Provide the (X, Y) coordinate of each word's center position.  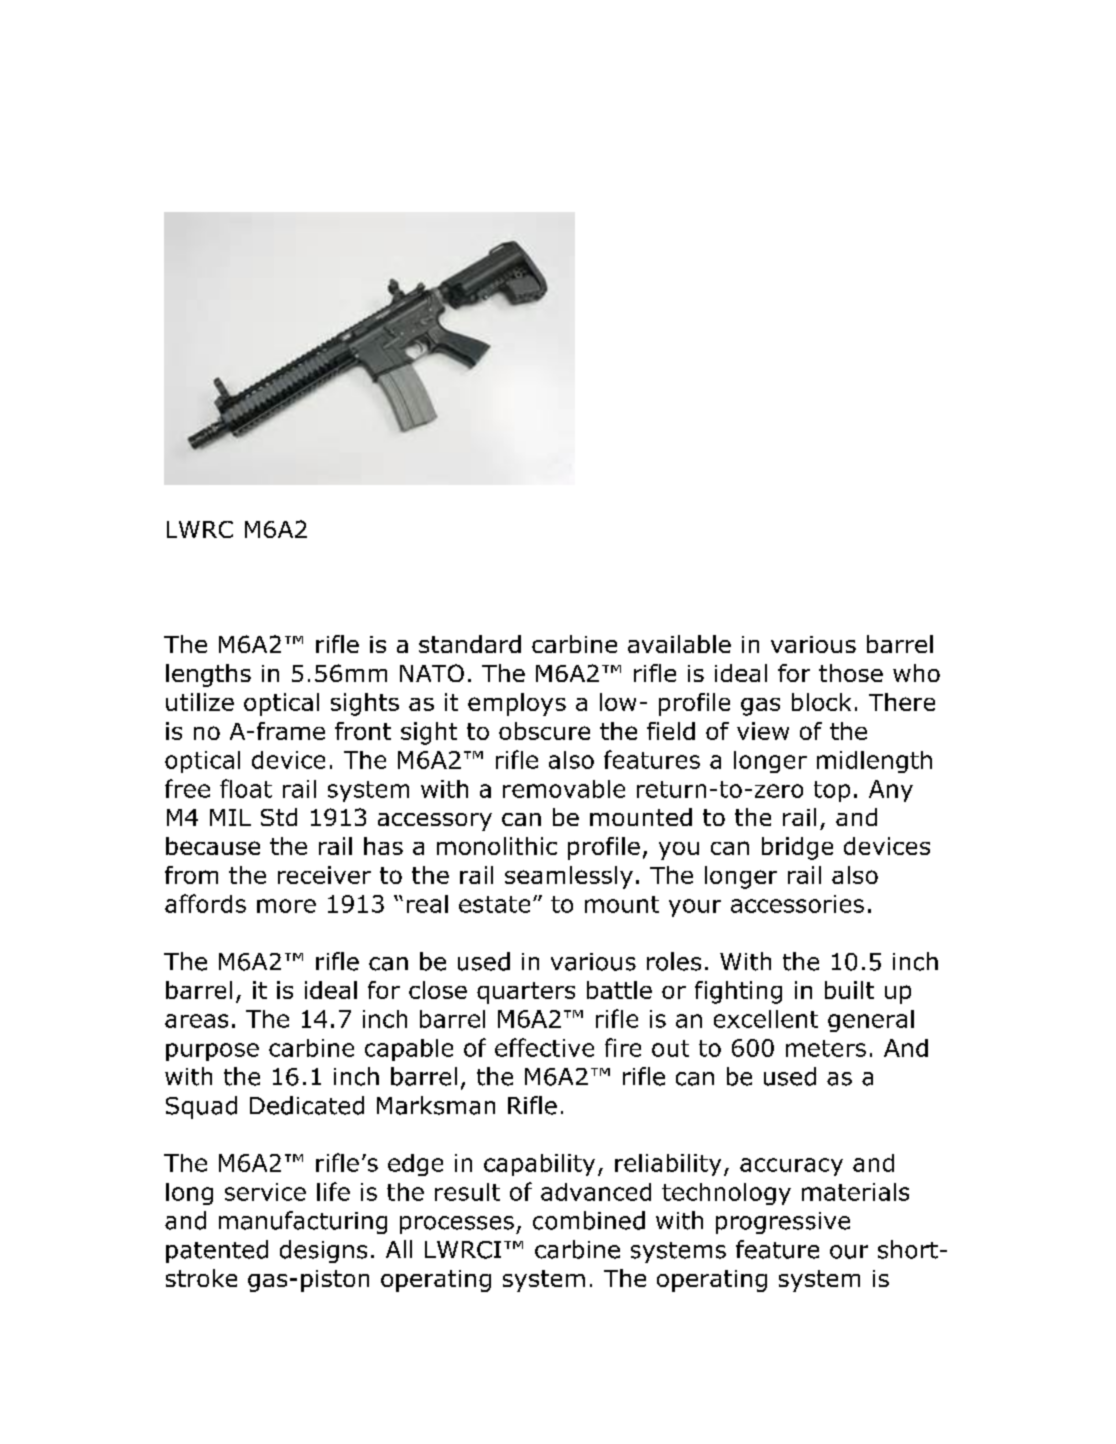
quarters (526, 993)
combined (589, 1220)
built (849, 990)
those (851, 673)
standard (470, 644)
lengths (208, 675)
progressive (783, 1223)
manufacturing (303, 1222)
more (286, 906)
